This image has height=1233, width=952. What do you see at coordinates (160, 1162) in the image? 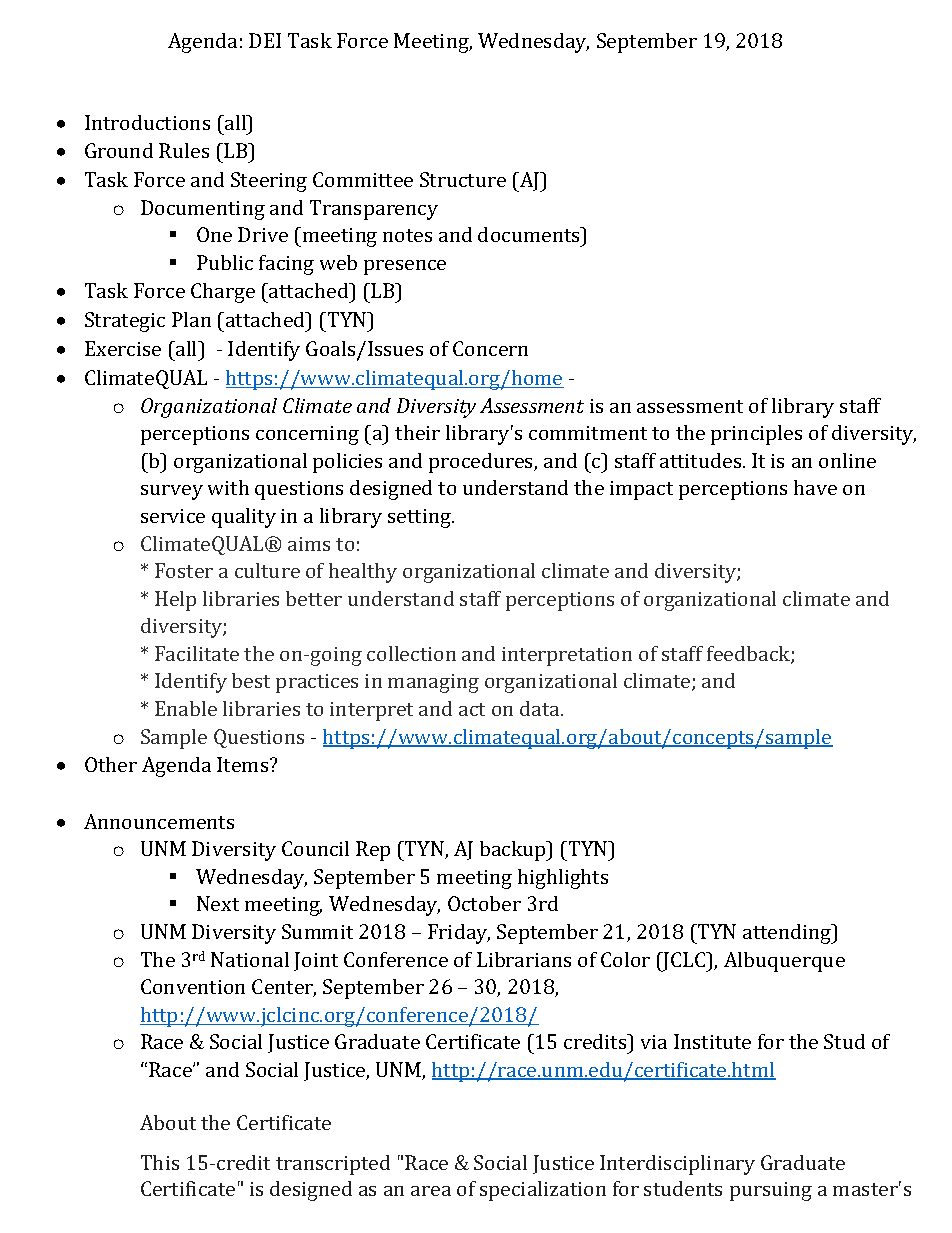
I see `This` at bounding box center [160, 1162].
